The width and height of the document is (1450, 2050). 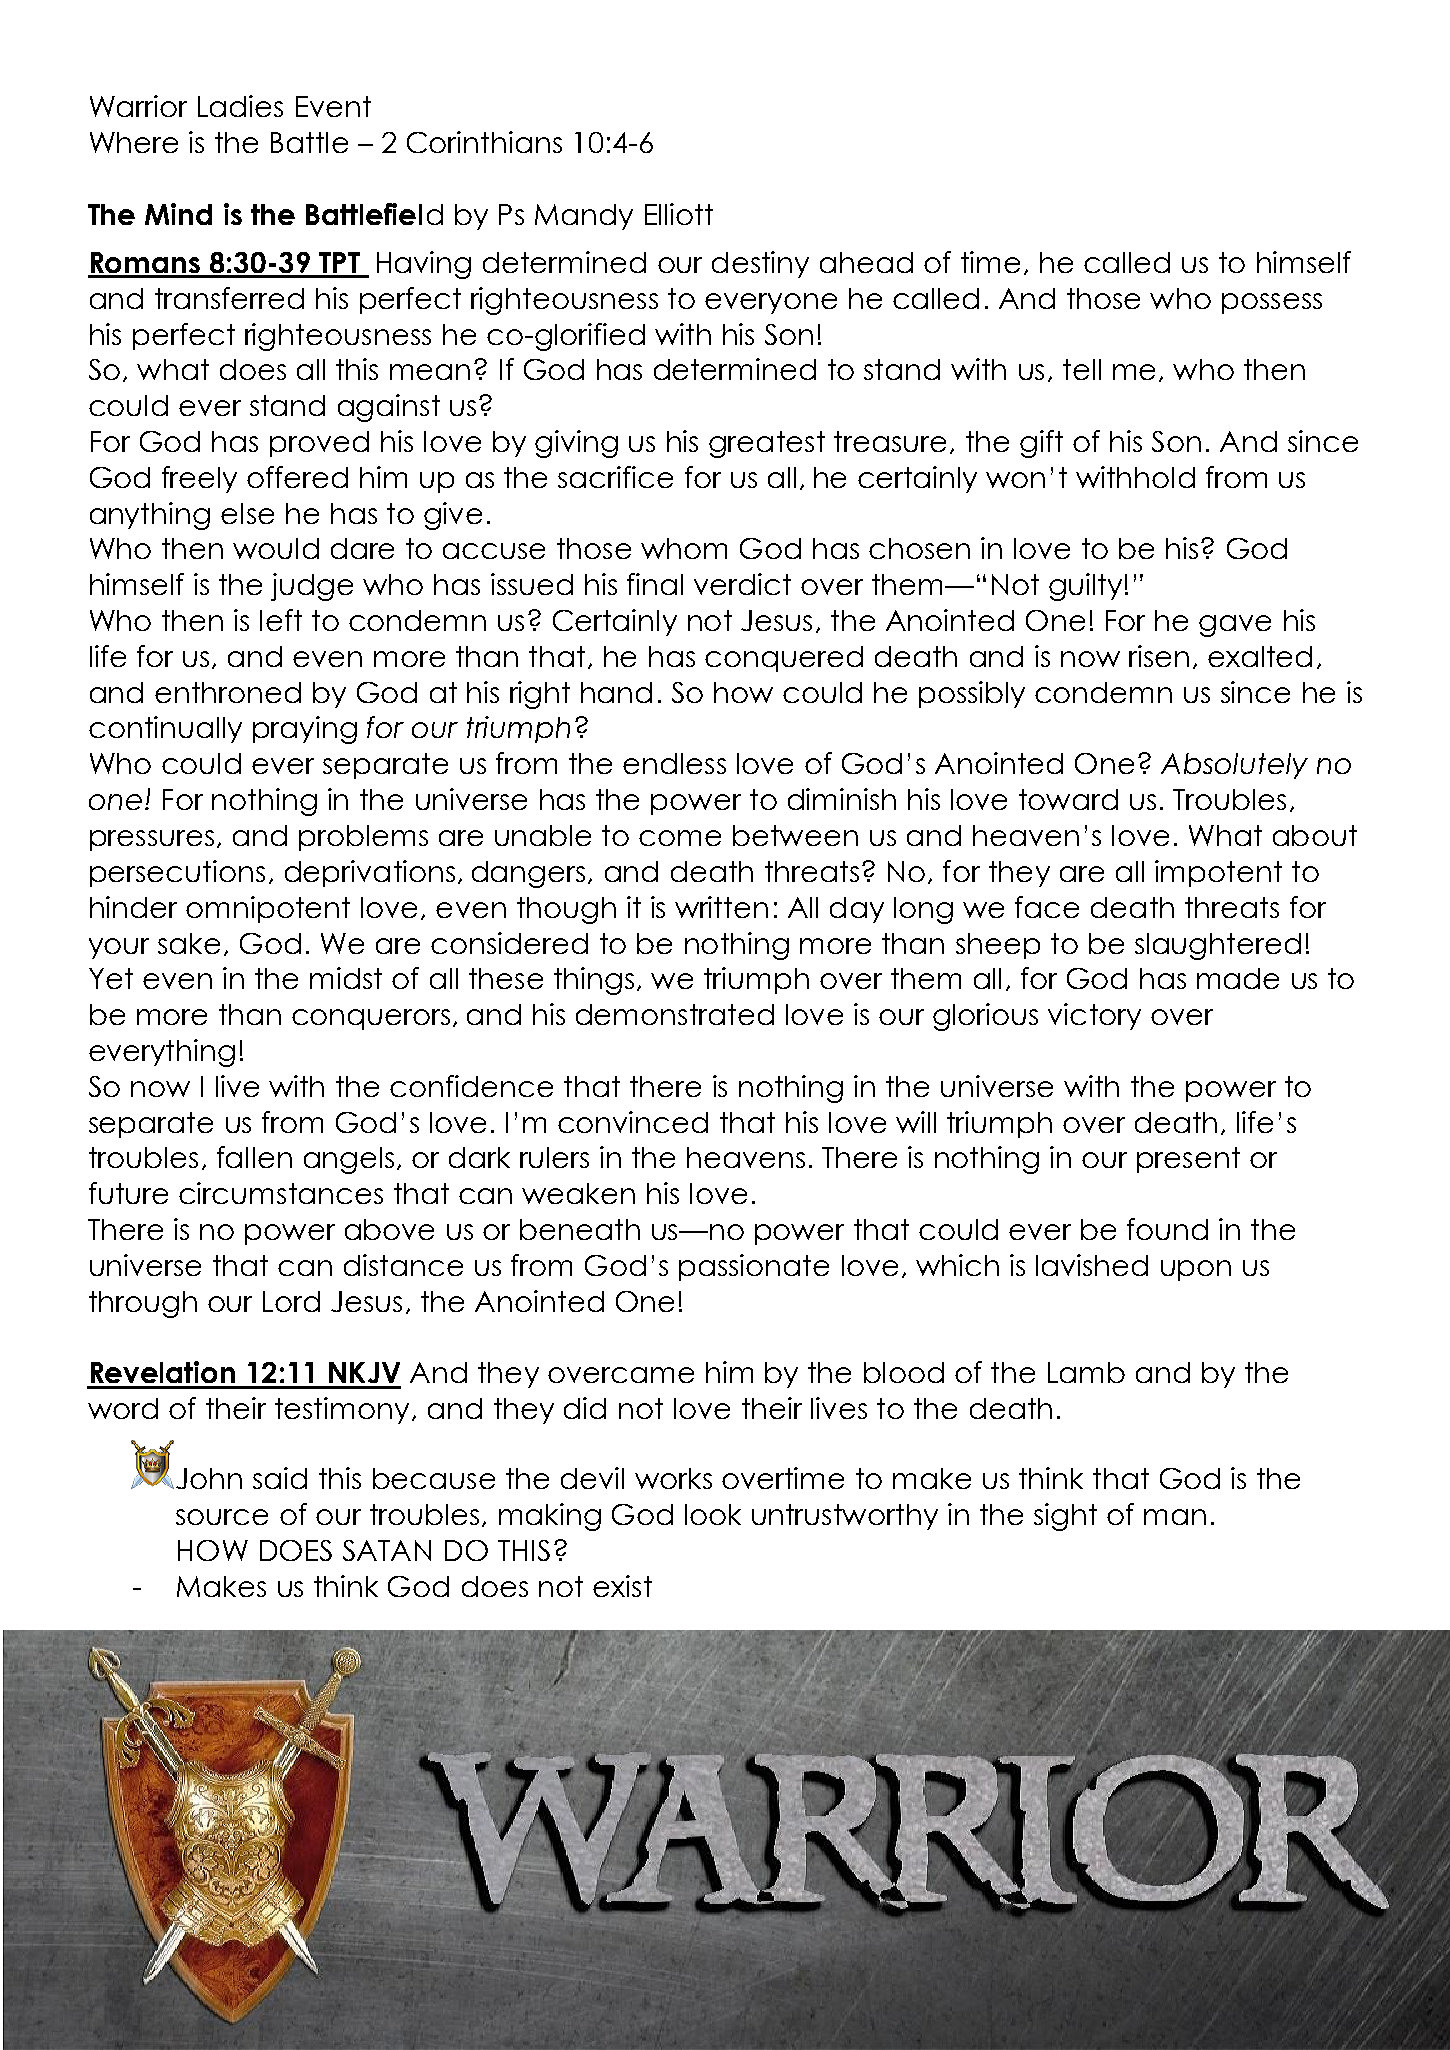 I want to click on passionate, so click(x=754, y=1267).
